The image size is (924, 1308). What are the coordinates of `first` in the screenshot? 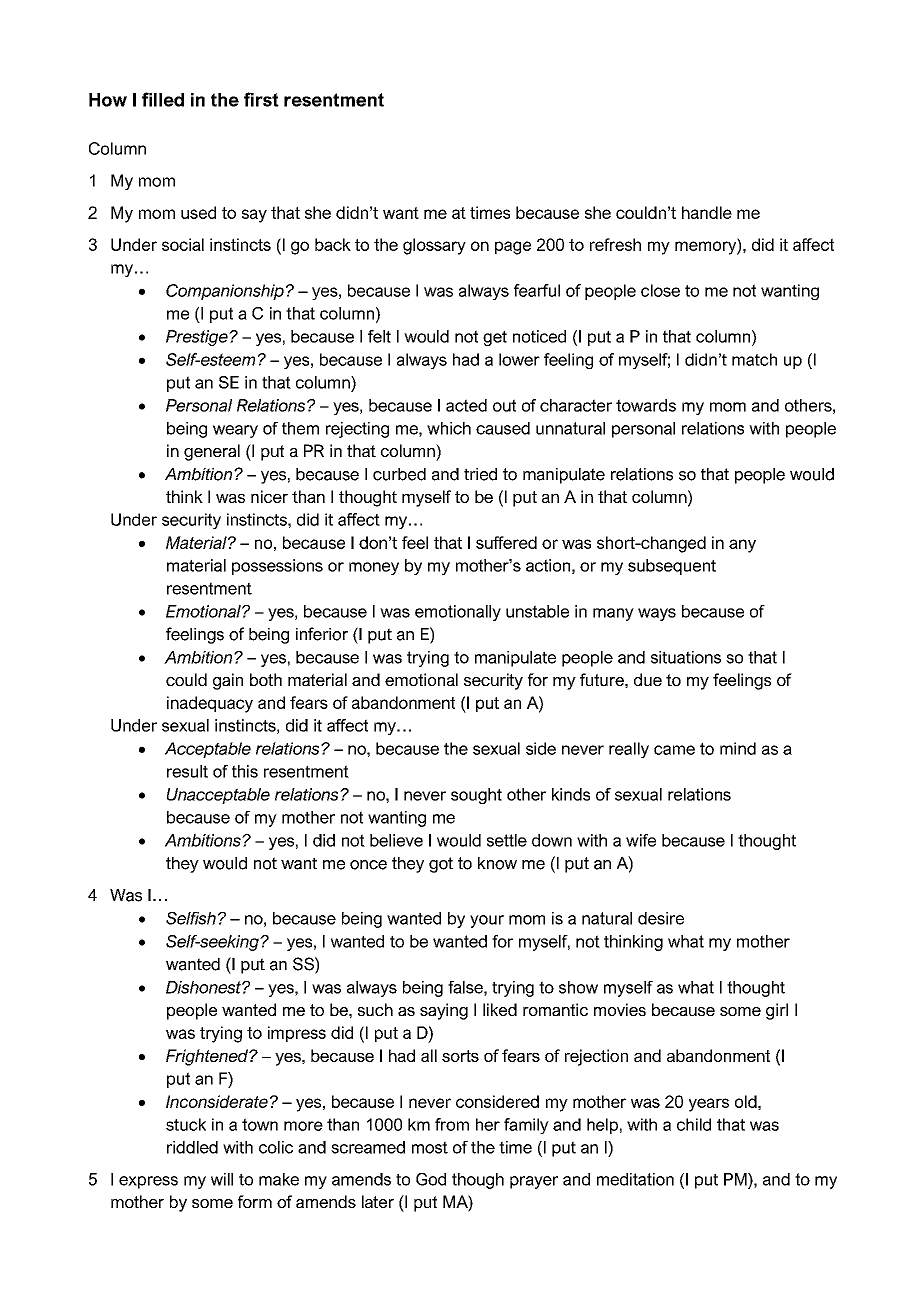 It's located at (261, 99).
